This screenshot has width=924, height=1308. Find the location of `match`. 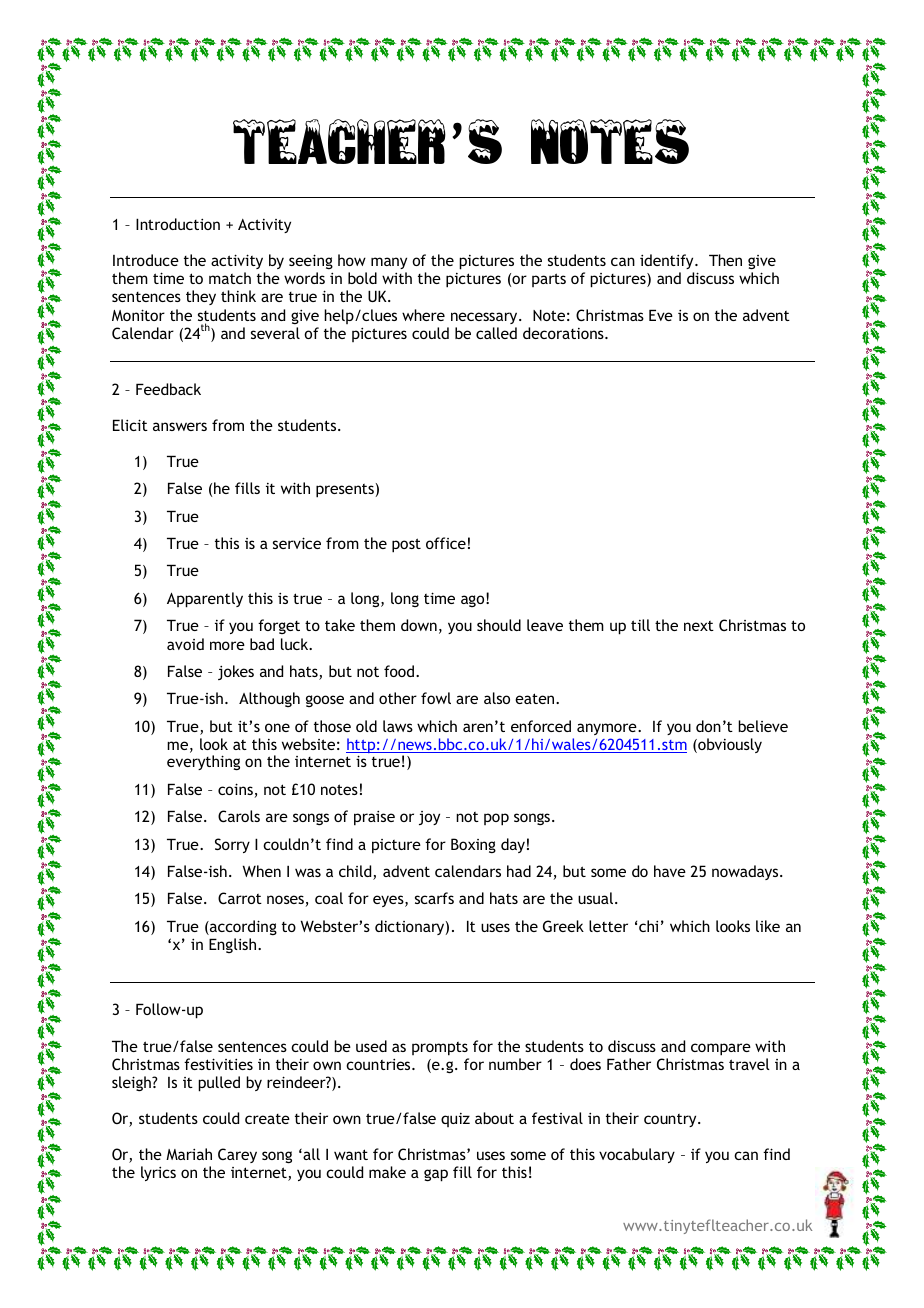

match is located at coordinates (230, 278).
